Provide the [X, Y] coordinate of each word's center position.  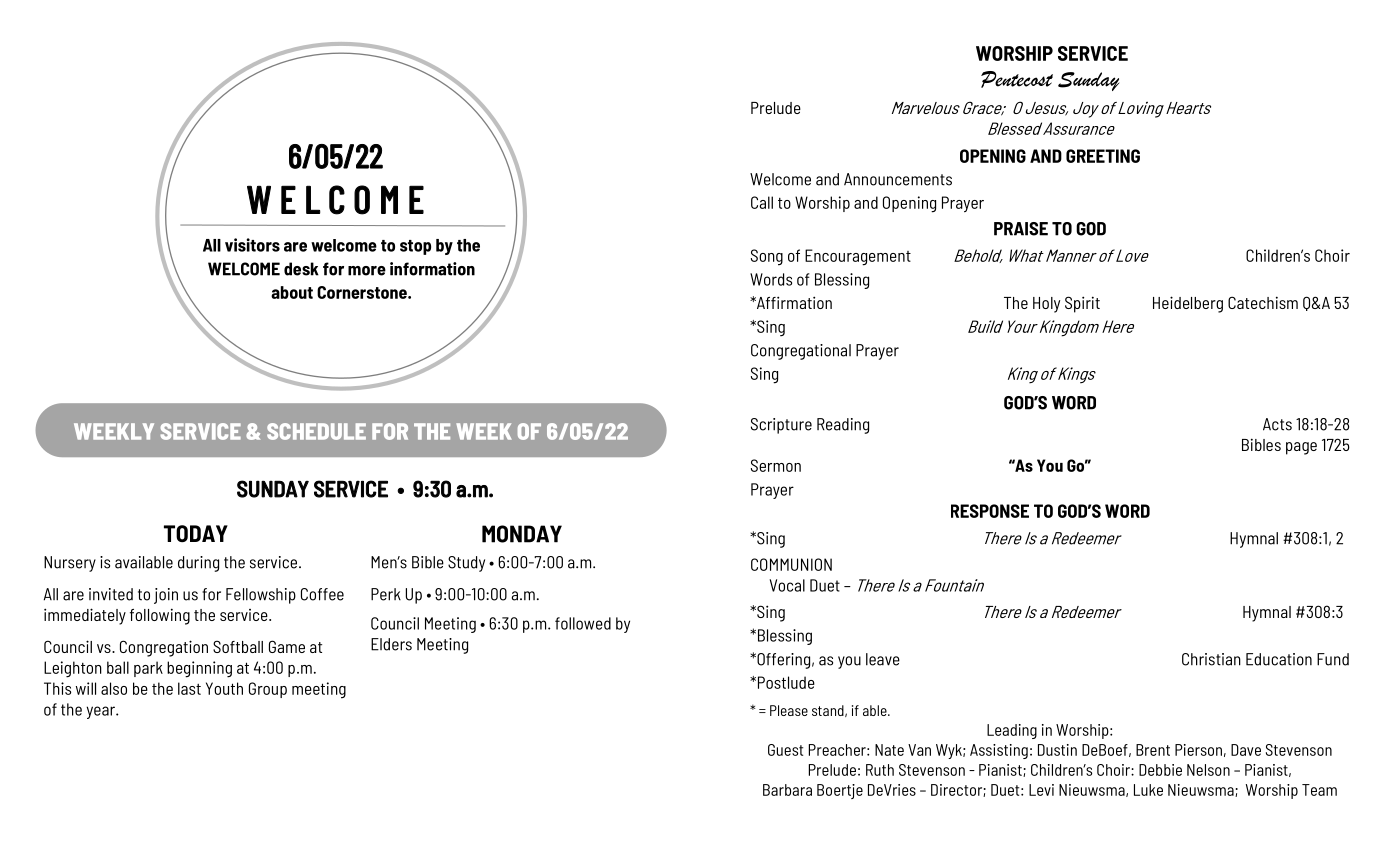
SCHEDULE [316, 431]
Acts [1277, 424]
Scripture [781, 426]
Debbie [1160, 770]
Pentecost [1017, 79]
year [101, 712]
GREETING [1103, 156]
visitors [252, 245]
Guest [785, 750]
